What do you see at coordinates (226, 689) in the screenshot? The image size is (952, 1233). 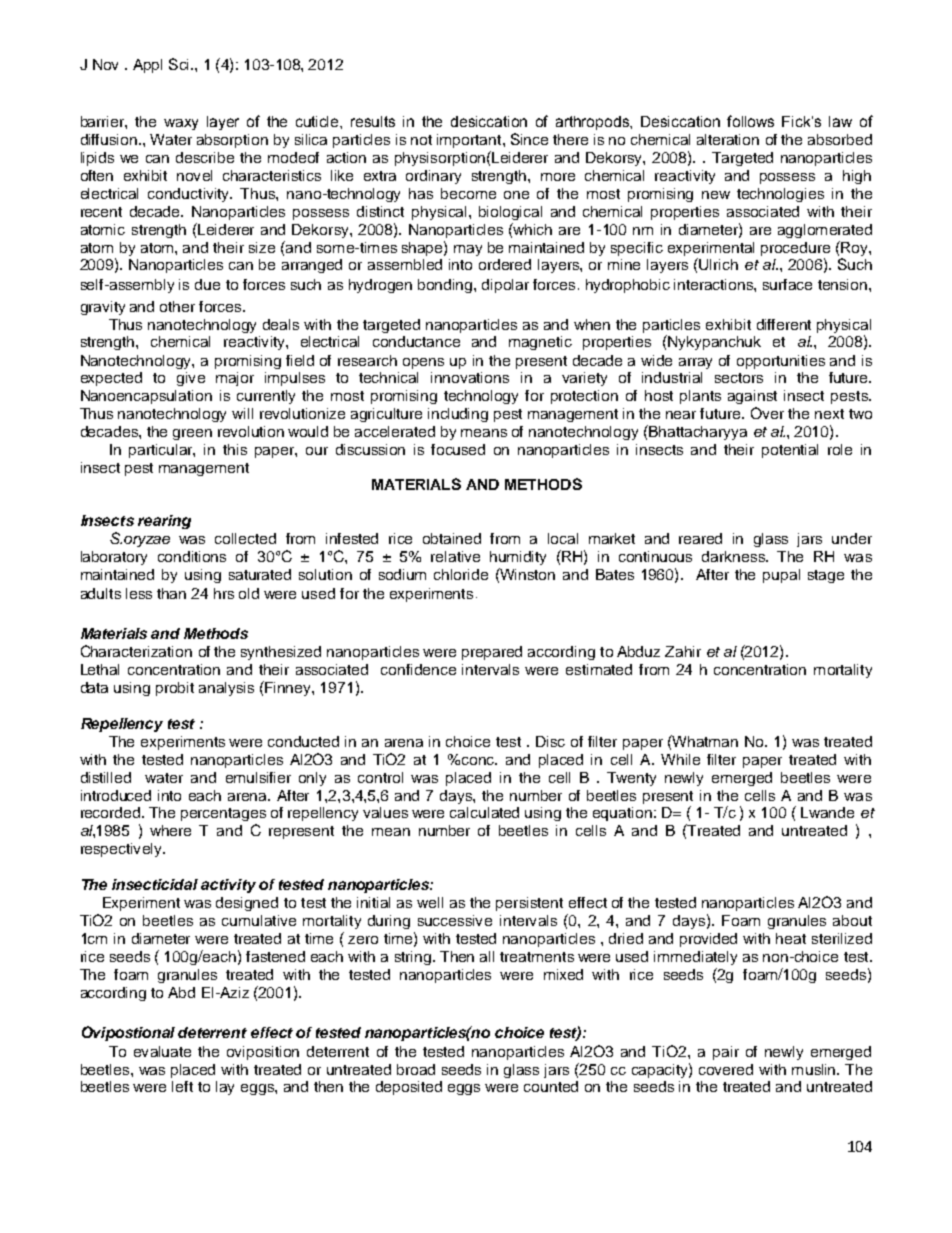 I see `analysis` at bounding box center [226, 689].
